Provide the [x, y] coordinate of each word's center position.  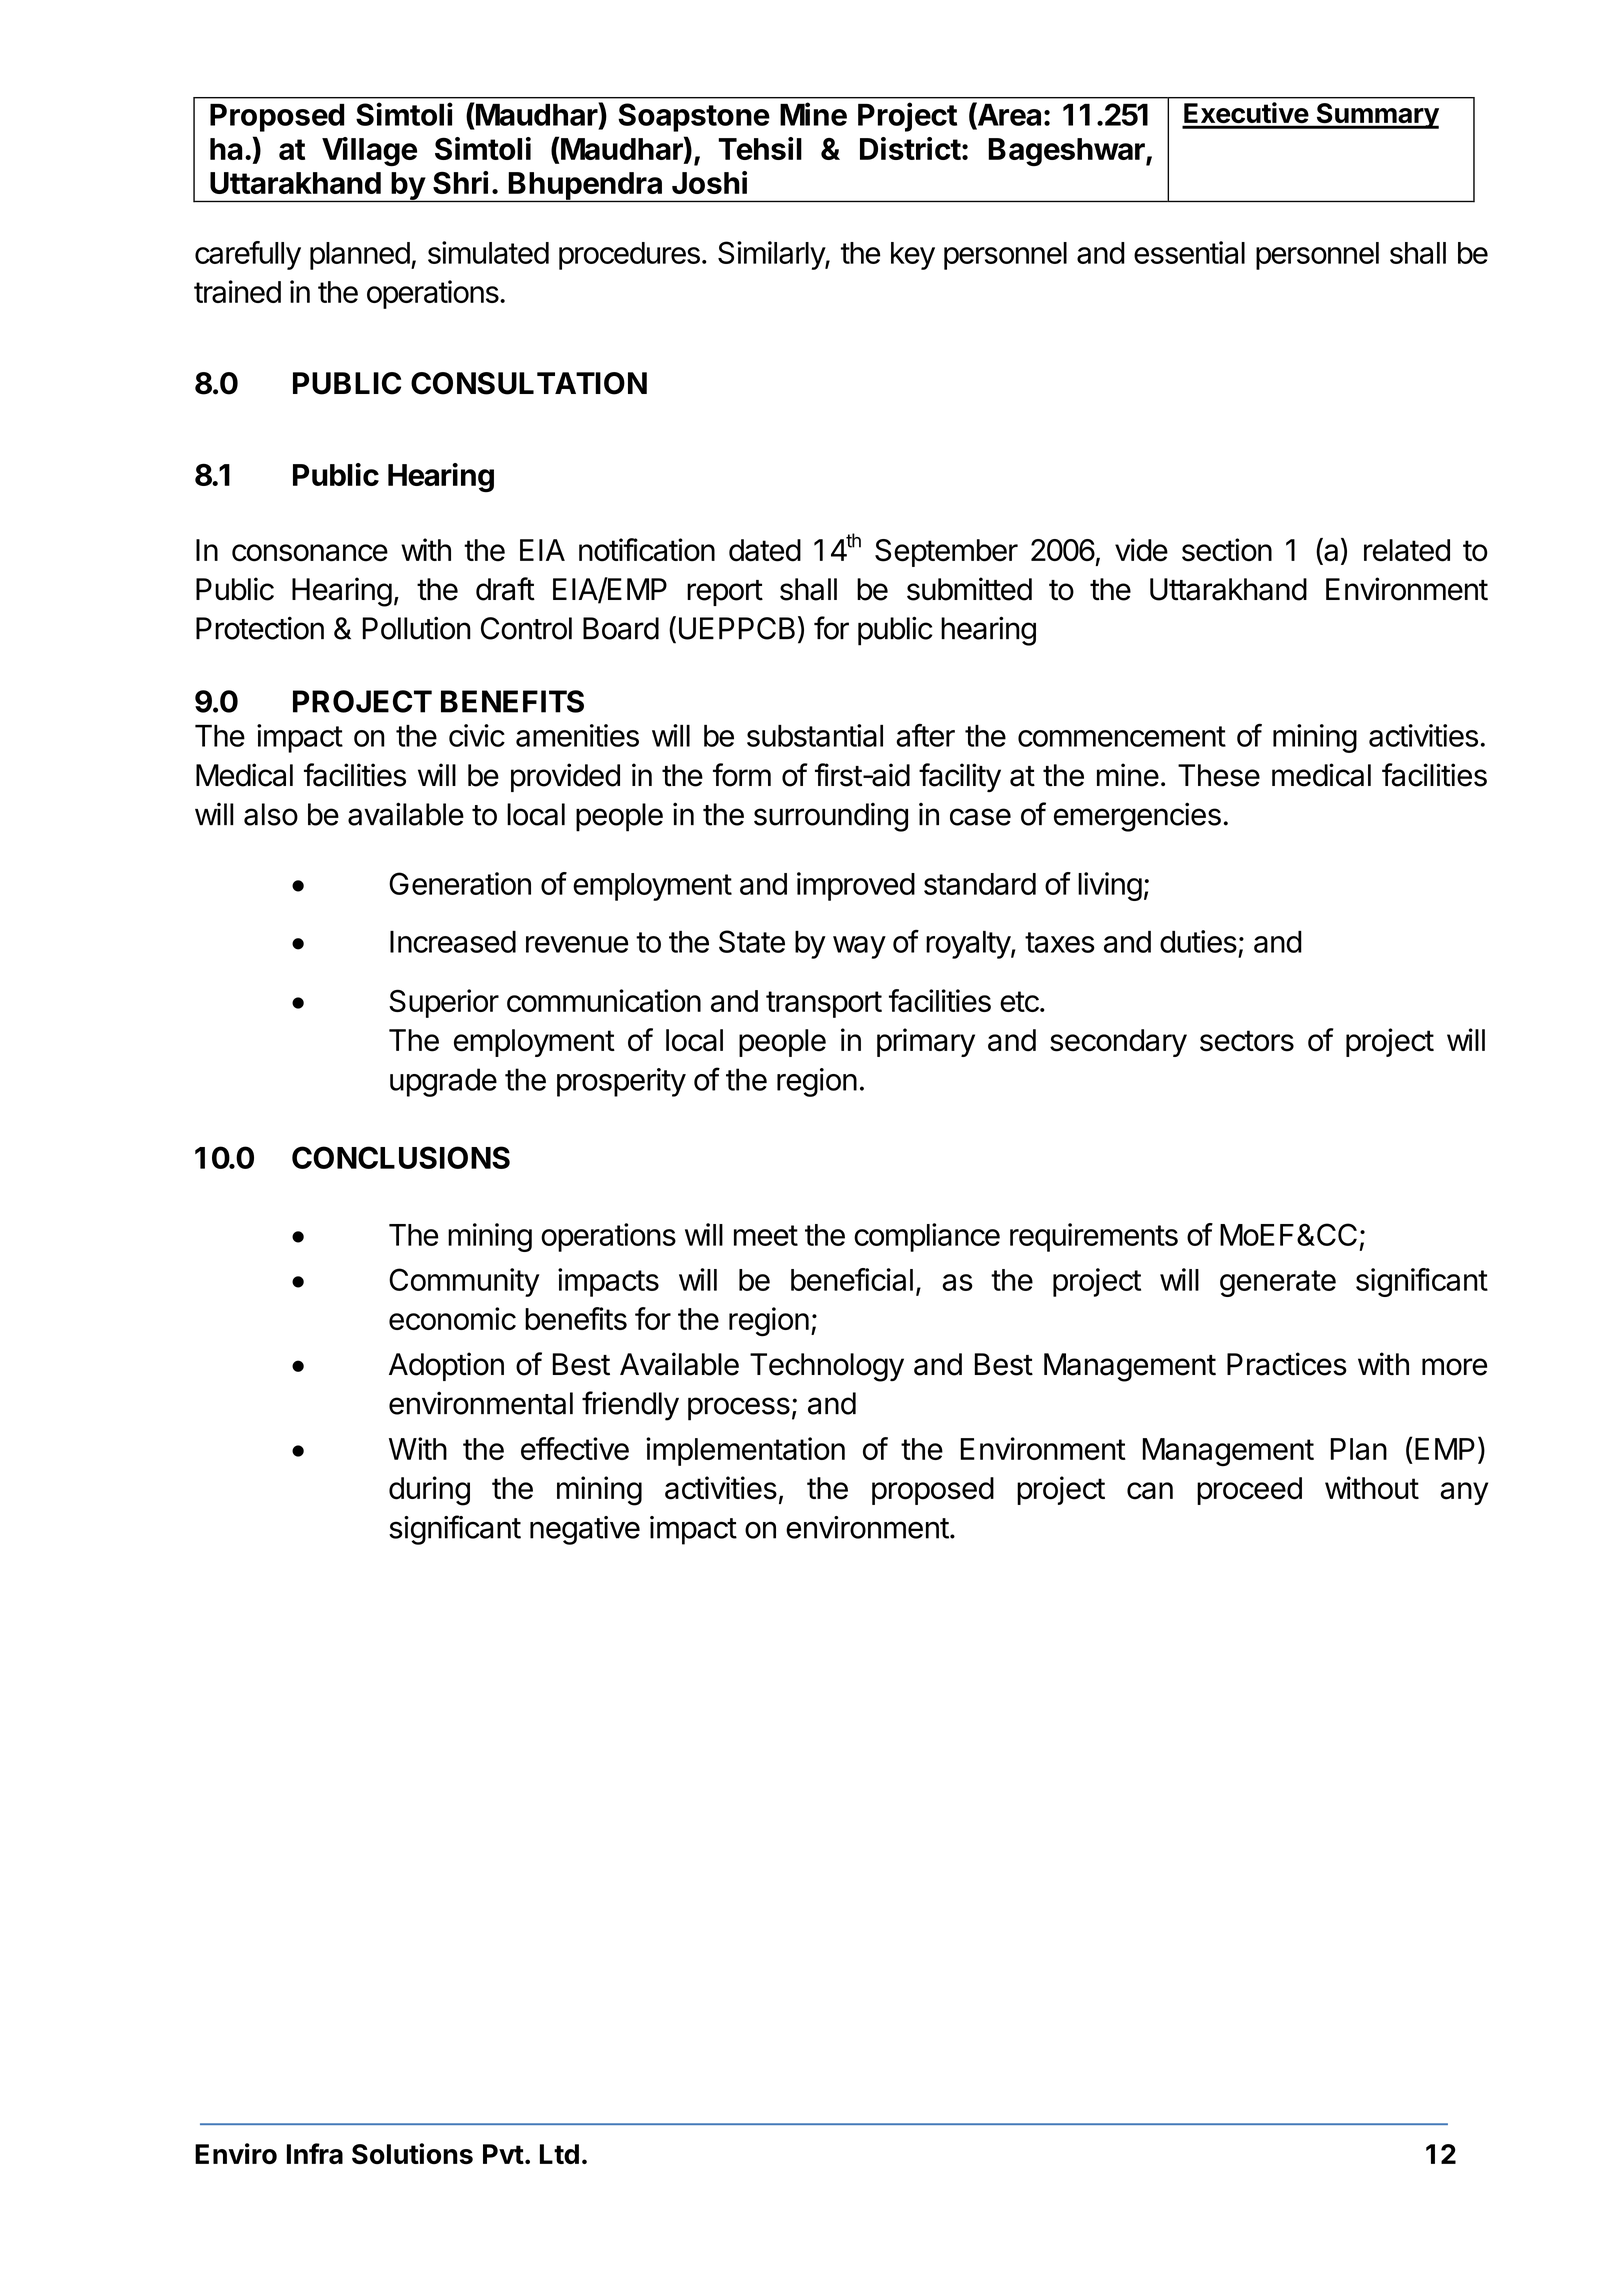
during [429, 1491]
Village [369, 152]
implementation [745, 1451]
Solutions [412, 2153]
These [1219, 775]
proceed [1249, 1491]
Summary [1376, 116]
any [1464, 1493]
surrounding [831, 817]
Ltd [559, 2154]
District [910, 148]
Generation [460, 883]
